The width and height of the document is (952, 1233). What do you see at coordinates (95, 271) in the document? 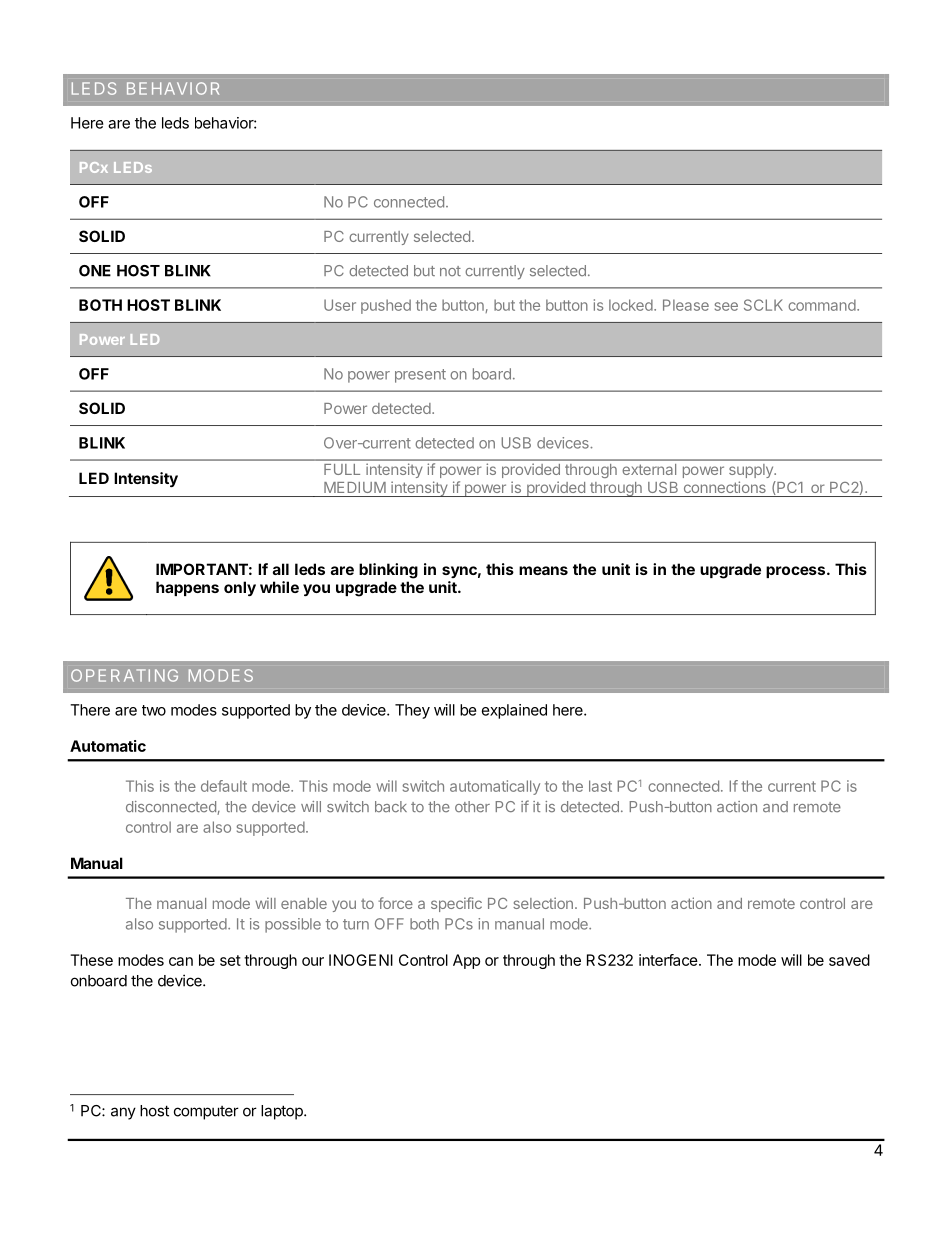
I see `ONE` at bounding box center [95, 271].
